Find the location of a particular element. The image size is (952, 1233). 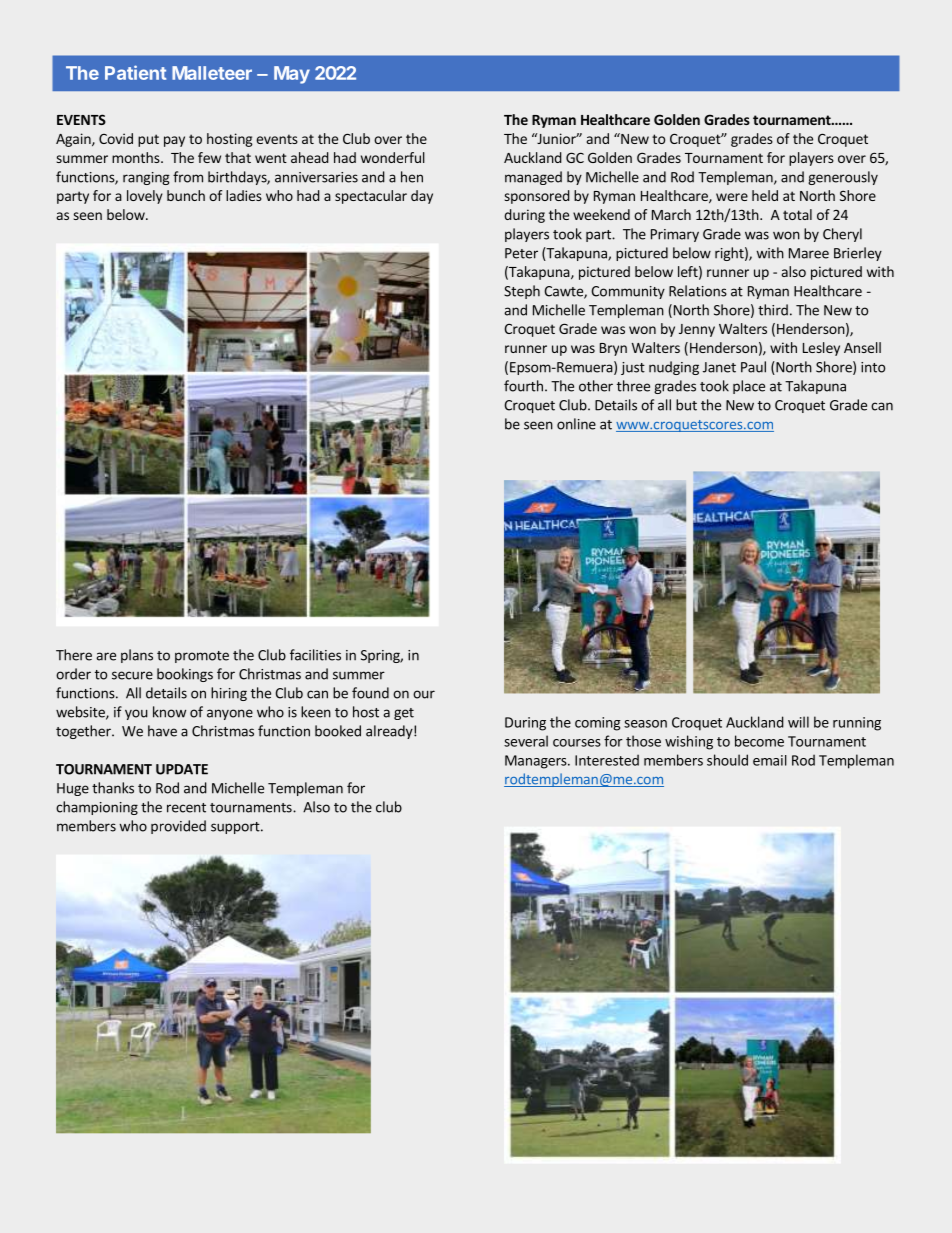

Patient is located at coordinates (135, 72).
